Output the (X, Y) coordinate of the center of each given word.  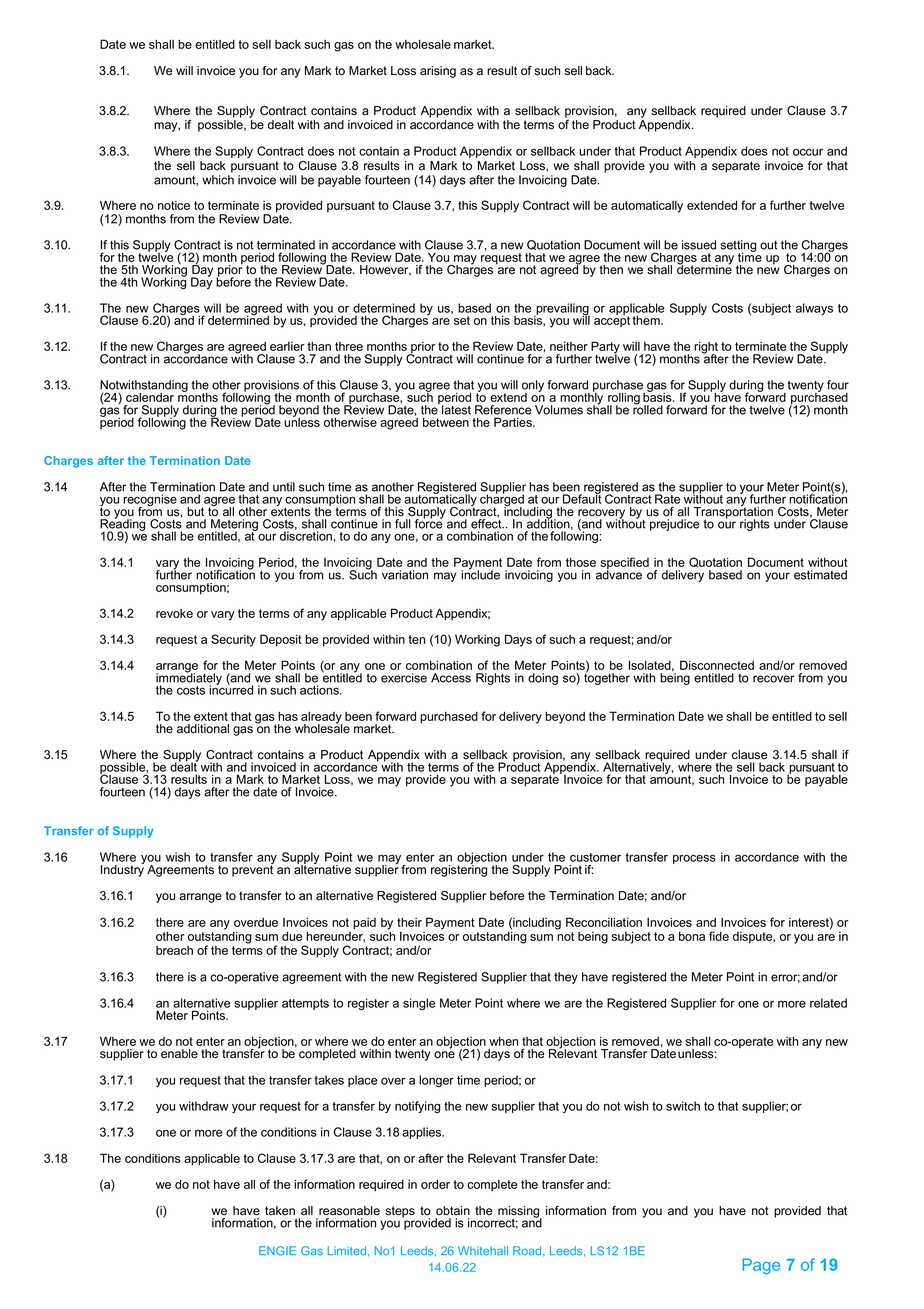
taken (280, 1211)
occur (808, 152)
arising (438, 72)
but (195, 512)
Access (451, 678)
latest (456, 410)
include (480, 574)
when (503, 1041)
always (814, 309)
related (828, 1003)
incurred (231, 689)
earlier (287, 346)
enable (179, 1054)
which (218, 180)
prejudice (674, 525)
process (694, 859)
